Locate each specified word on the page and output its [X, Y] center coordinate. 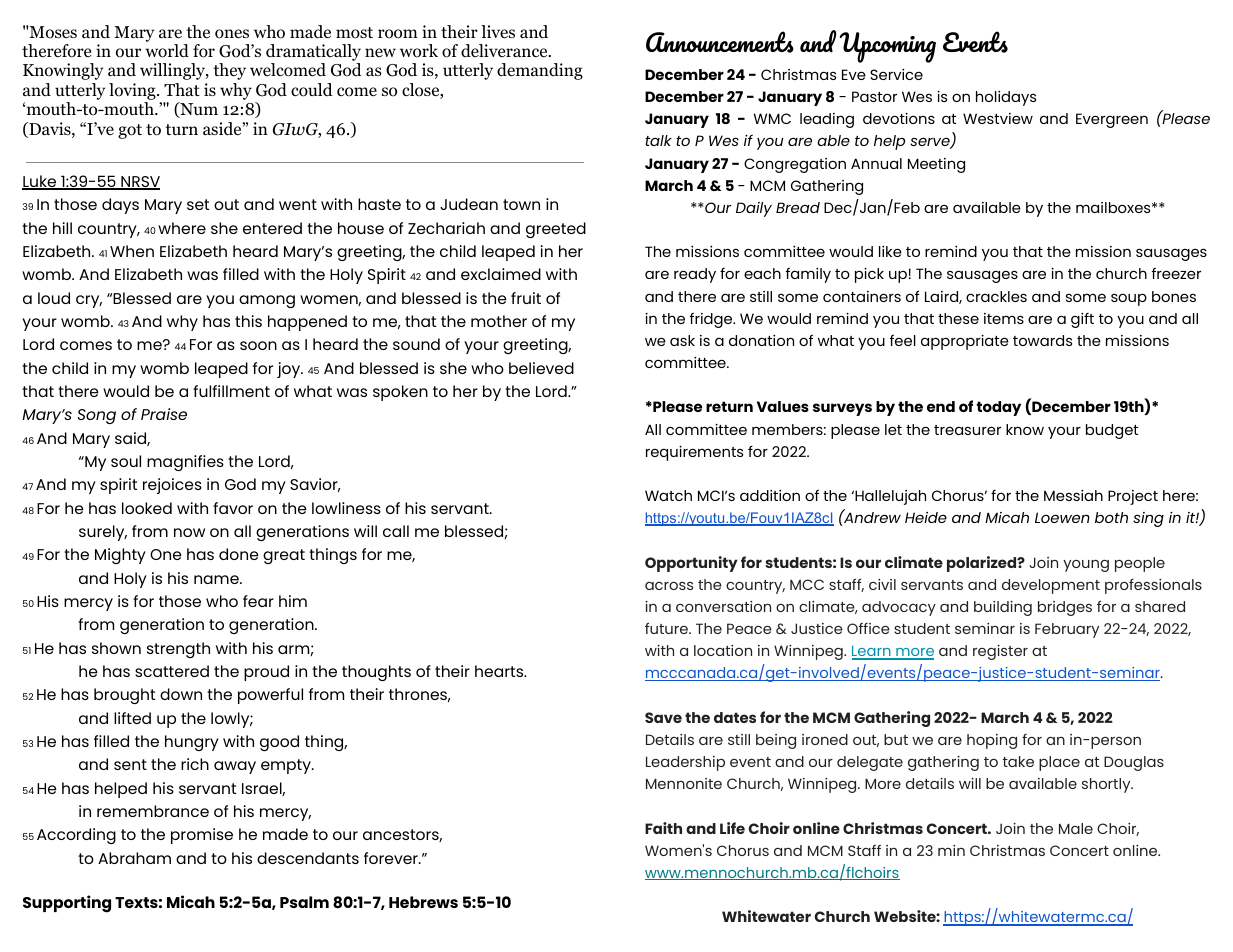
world [167, 51]
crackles [996, 296]
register [1000, 652]
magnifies [185, 463]
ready [695, 275]
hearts [500, 671]
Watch [668, 495]
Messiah [1073, 495]
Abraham [134, 858]
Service [896, 74]
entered [272, 228]
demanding [540, 71]
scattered [172, 671]
